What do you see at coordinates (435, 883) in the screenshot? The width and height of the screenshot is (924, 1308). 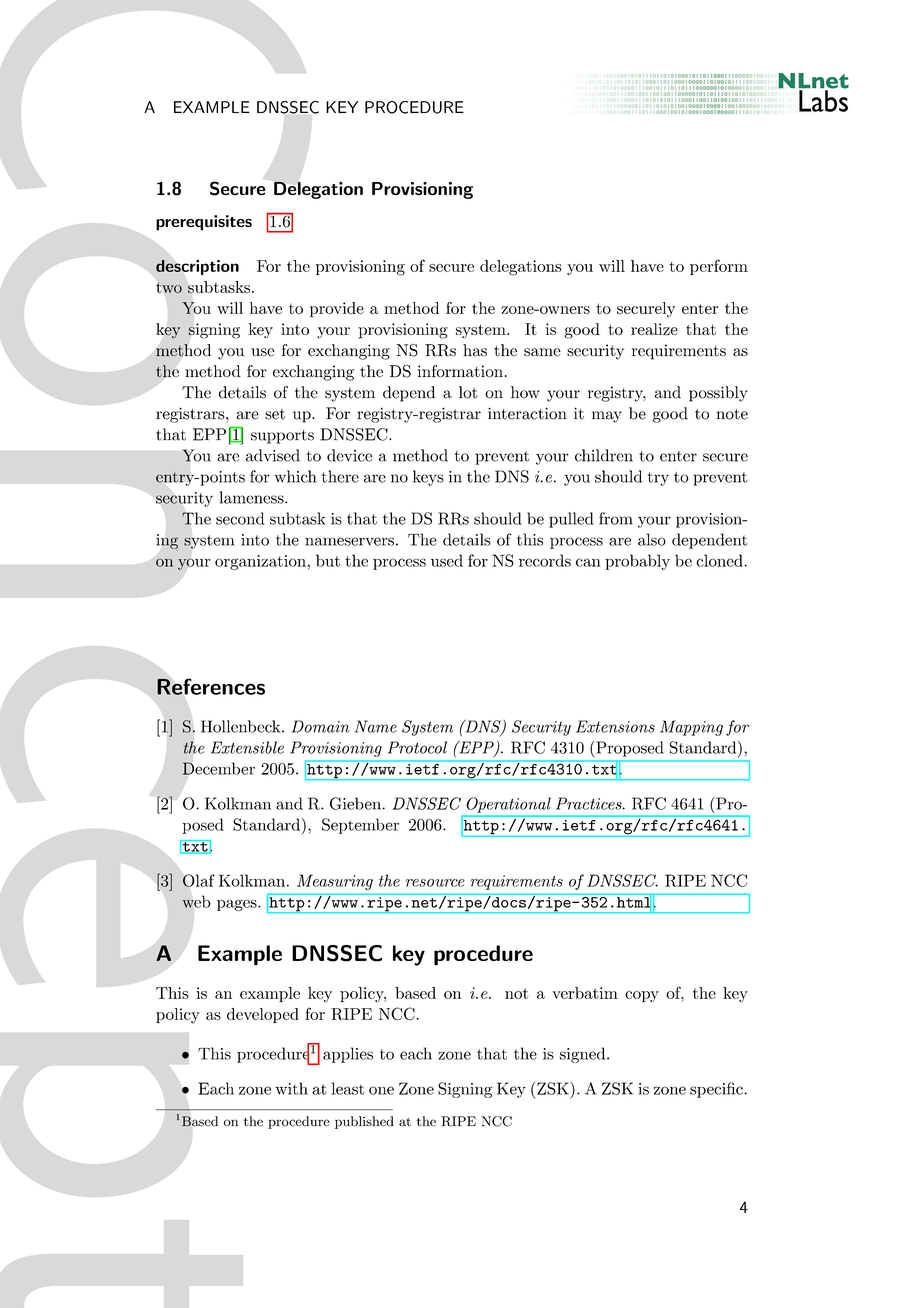 I see `resource` at bounding box center [435, 883].
